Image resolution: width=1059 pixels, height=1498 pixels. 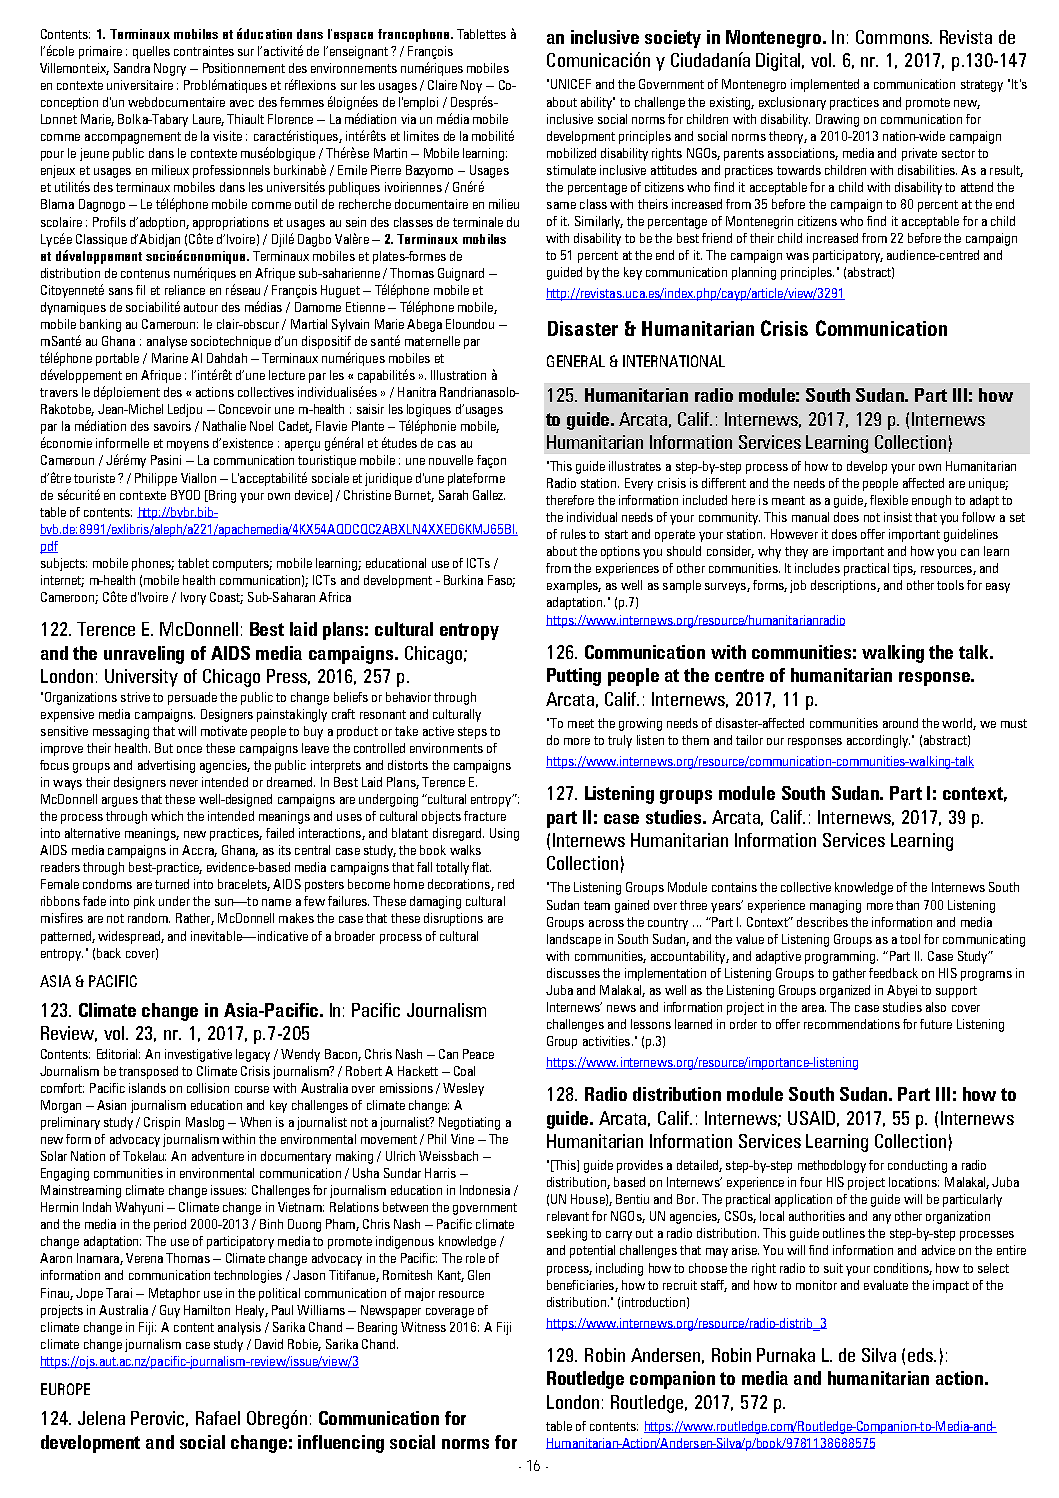 I want to click on Witness, so click(x=423, y=1327).
